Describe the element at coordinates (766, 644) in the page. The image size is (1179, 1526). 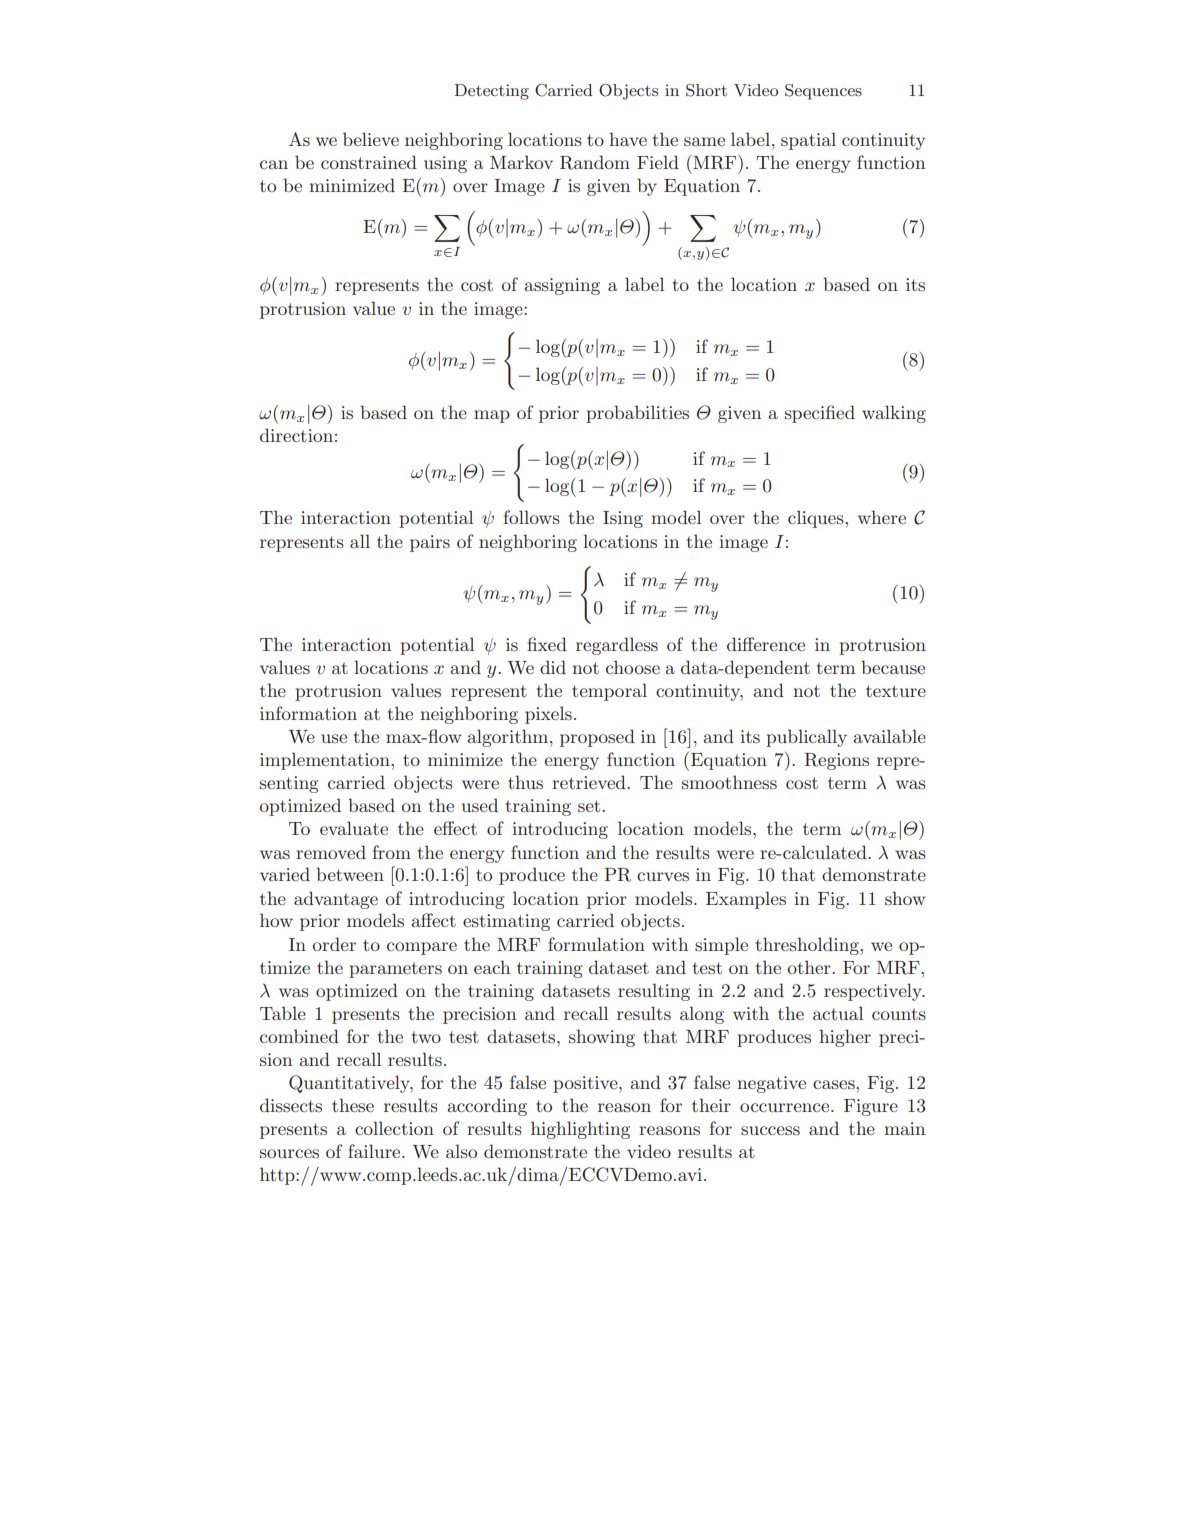
I see `difference` at that location.
